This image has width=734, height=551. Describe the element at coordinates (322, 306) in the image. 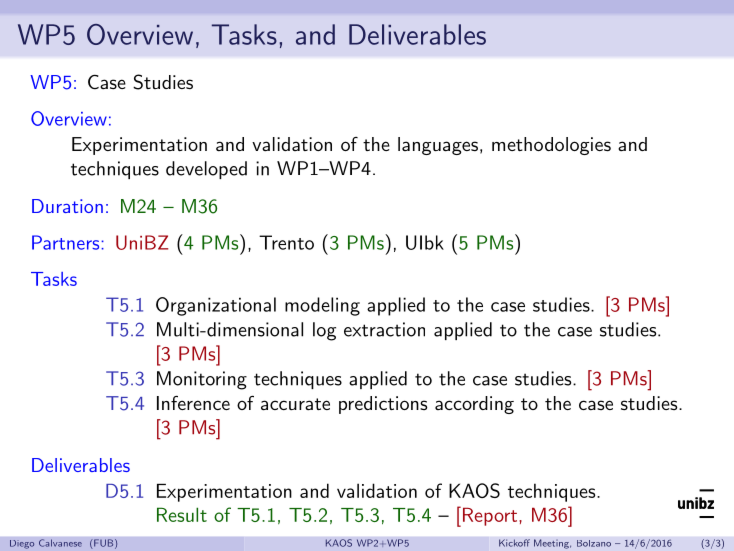

I see `modeling` at that location.
